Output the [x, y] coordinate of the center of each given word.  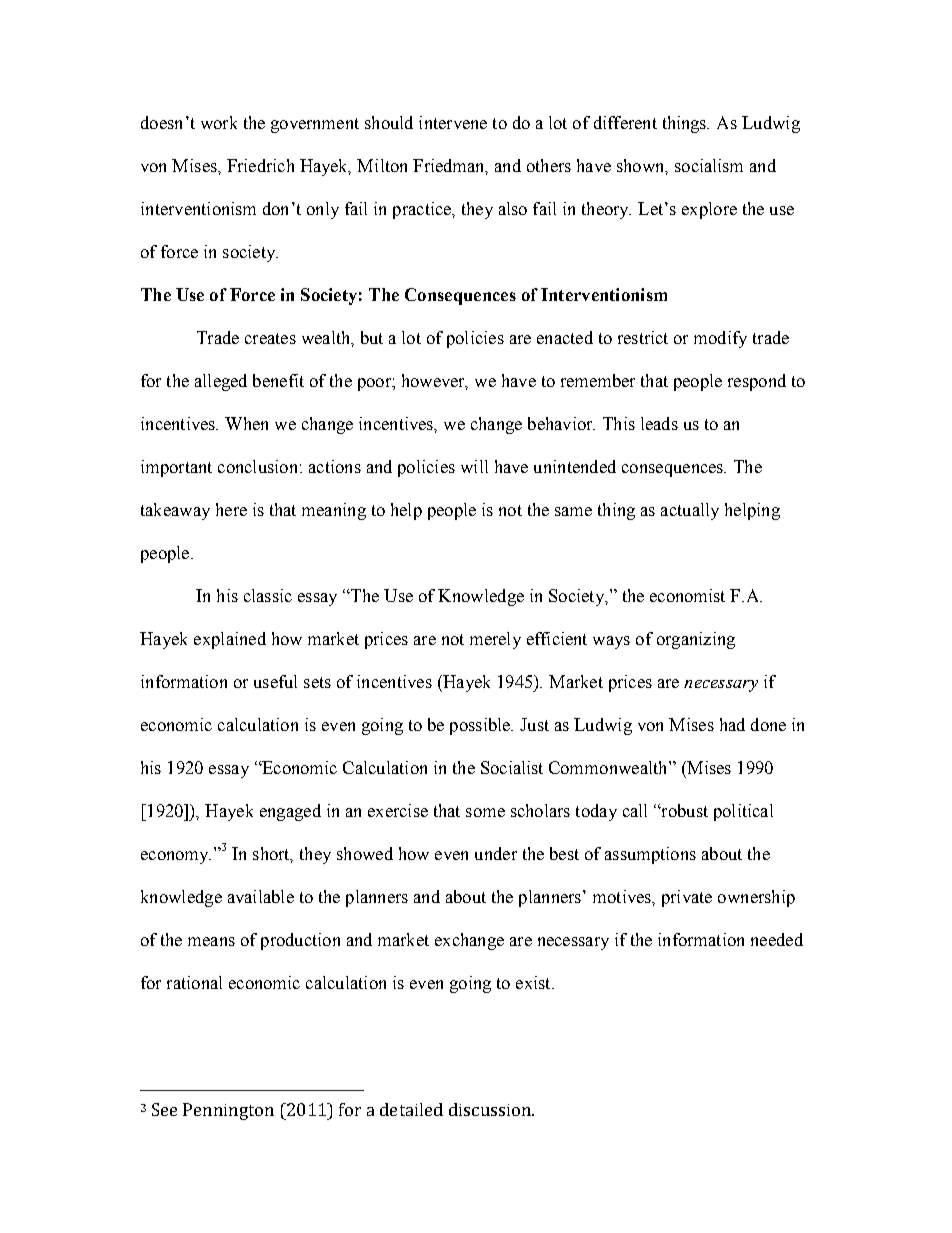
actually [690, 511]
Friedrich [260, 165]
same [573, 511]
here [231, 509]
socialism [709, 165]
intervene [453, 122]
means [211, 941]
